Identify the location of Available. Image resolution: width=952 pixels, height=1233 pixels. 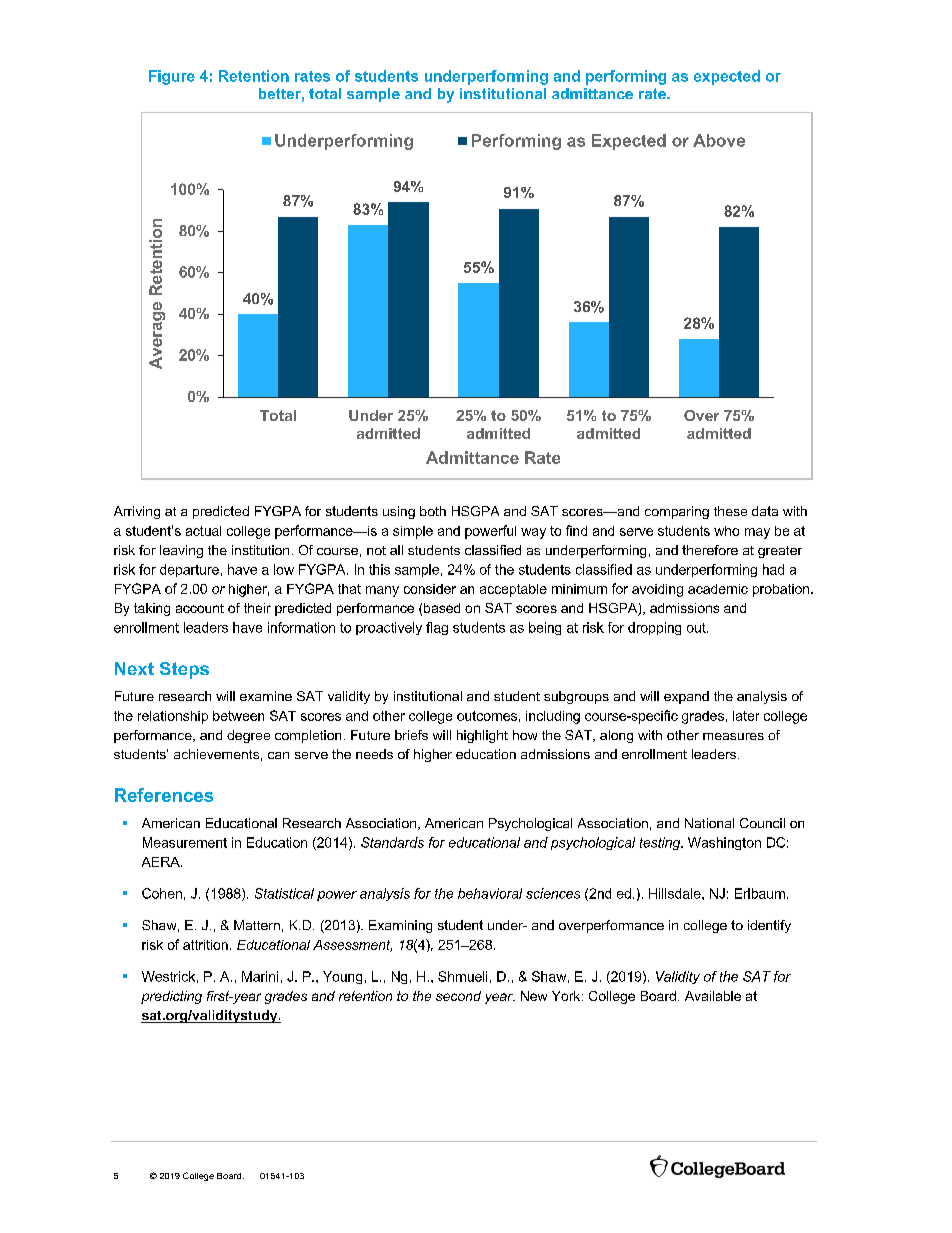
(713, 996).
